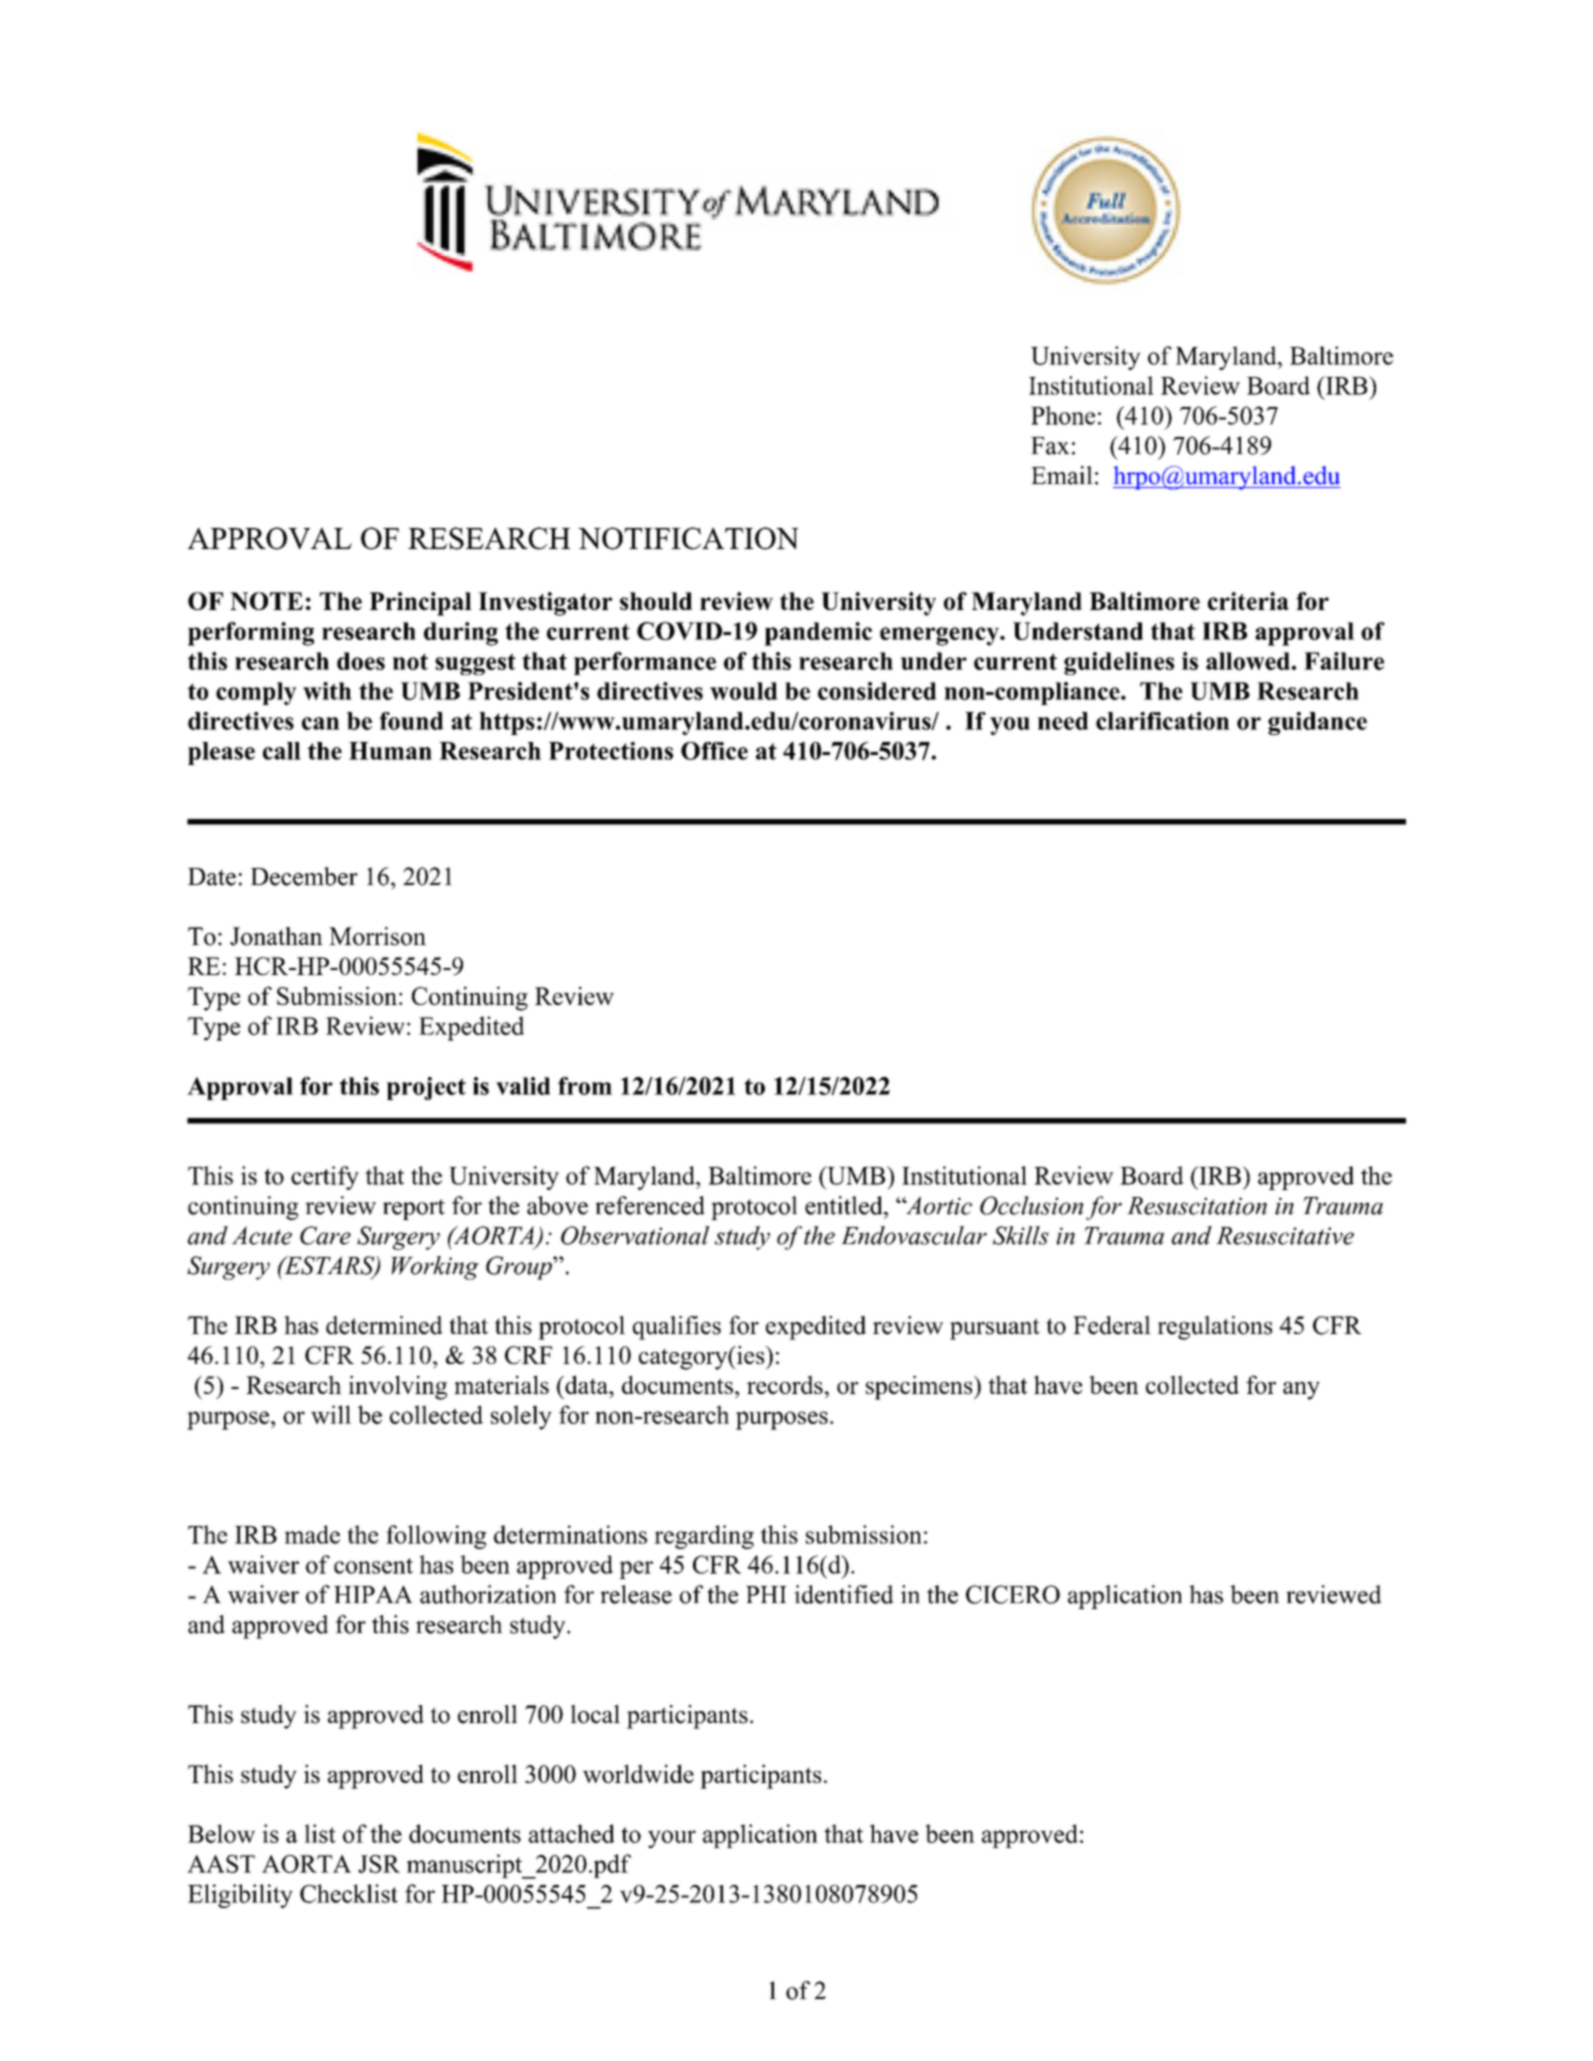 Image resolution: width=1593 pixels, height=2061 pixels. Describe the element at coordinates (1163, 721) in the screenshot. I see `clarification` at that location.
